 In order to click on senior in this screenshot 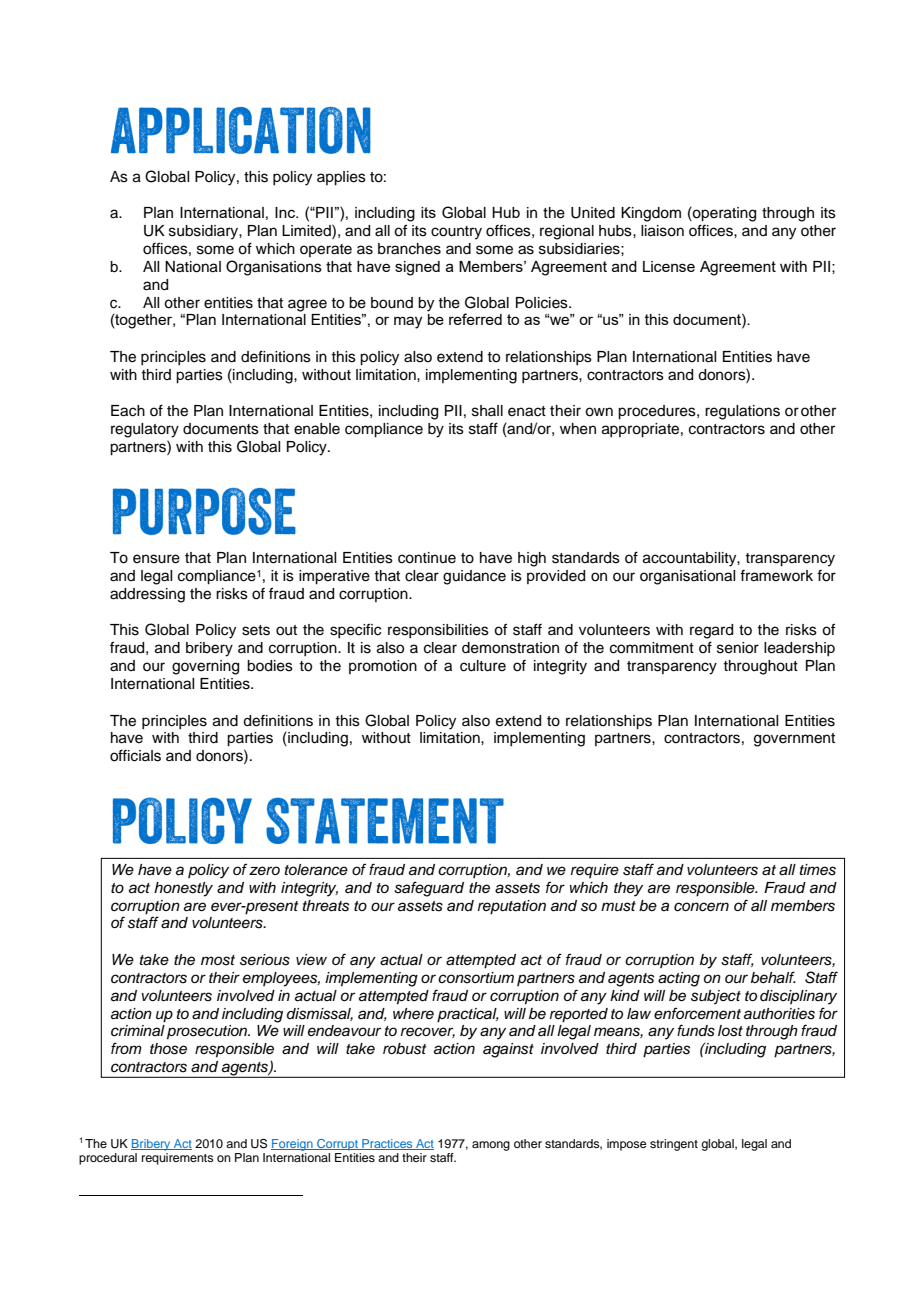, I will do `click(738, 648)`.
